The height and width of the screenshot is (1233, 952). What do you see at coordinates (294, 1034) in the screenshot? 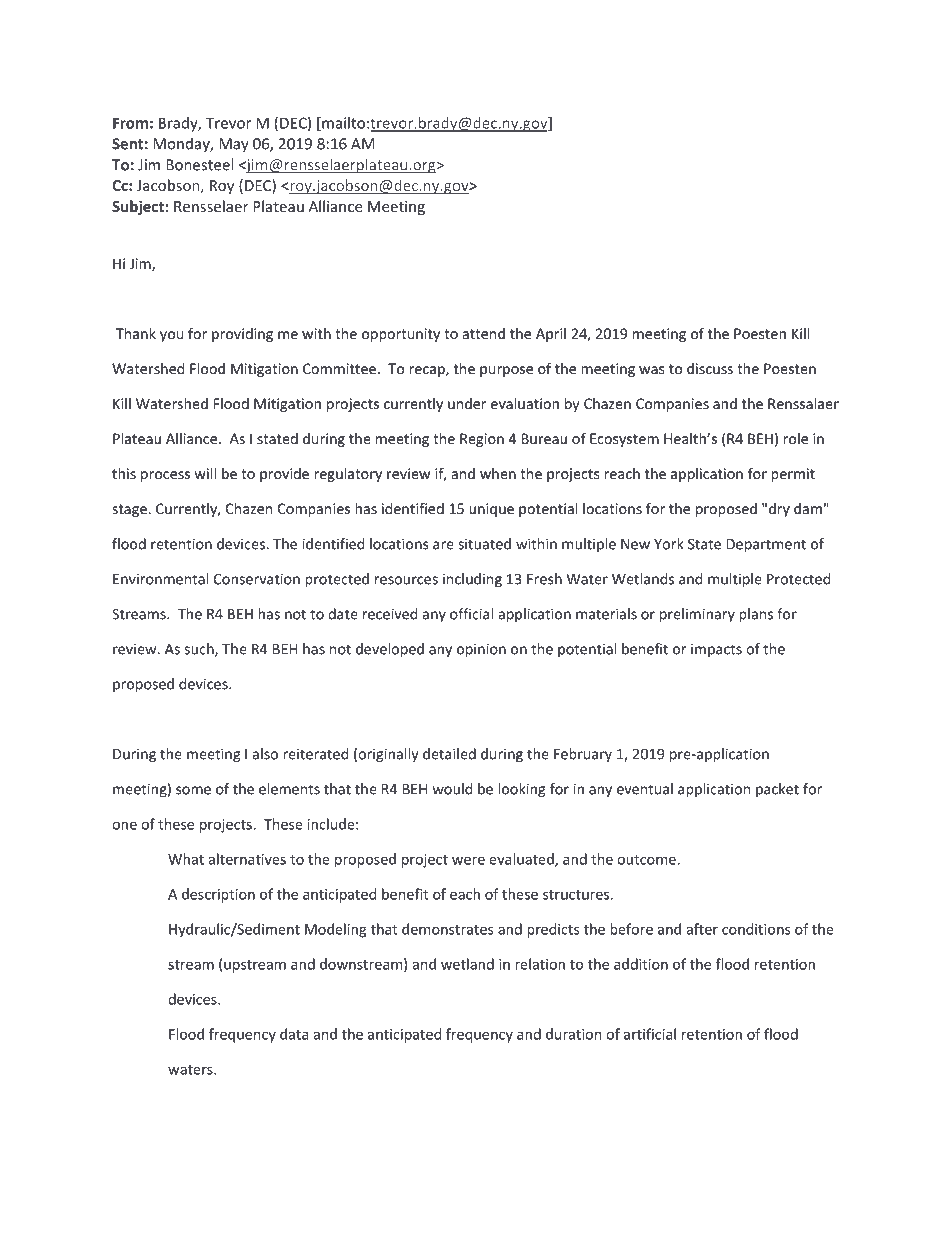
I see `data` at bounding box center [294, 1034].
